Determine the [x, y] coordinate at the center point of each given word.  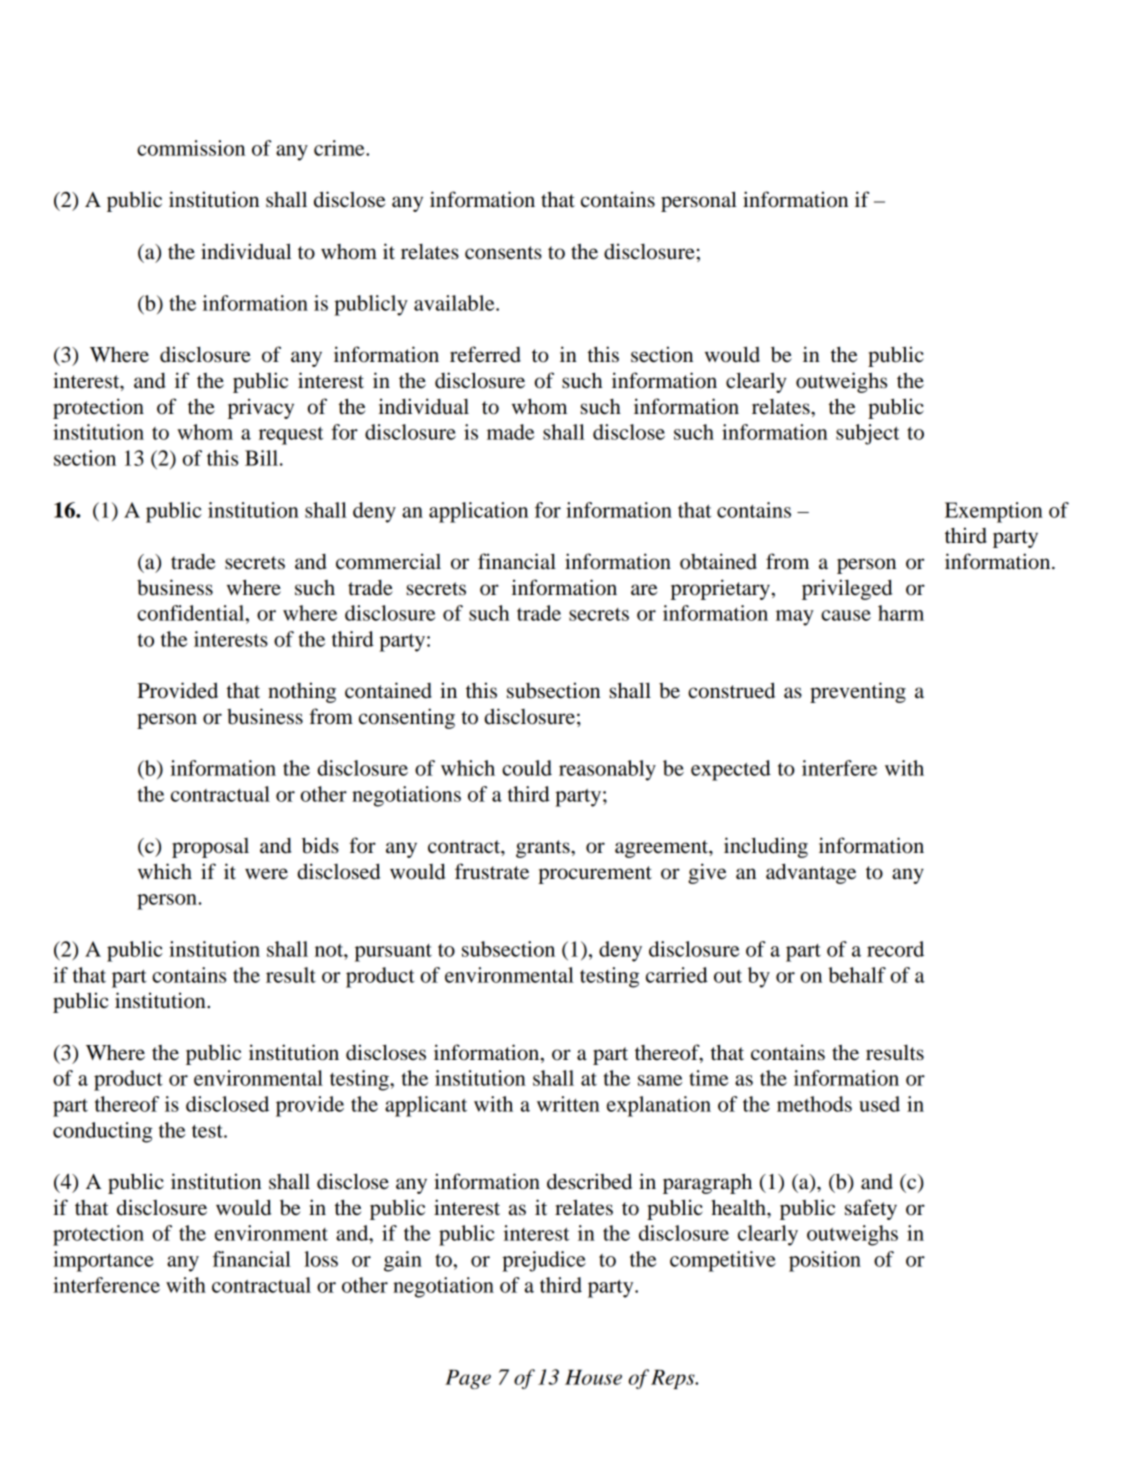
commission [191, 148]
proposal [210, 848]
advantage [811, 873]
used [879, 1104]
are [644, 590]
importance [103, 1261]
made [510, 432]
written [568, 1104]
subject [867, 434]
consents [503, 253]
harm [901, 613]
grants [544, 849]
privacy [261, 408]
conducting [103, 1132]
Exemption [994, 512]
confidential [192, 613]
